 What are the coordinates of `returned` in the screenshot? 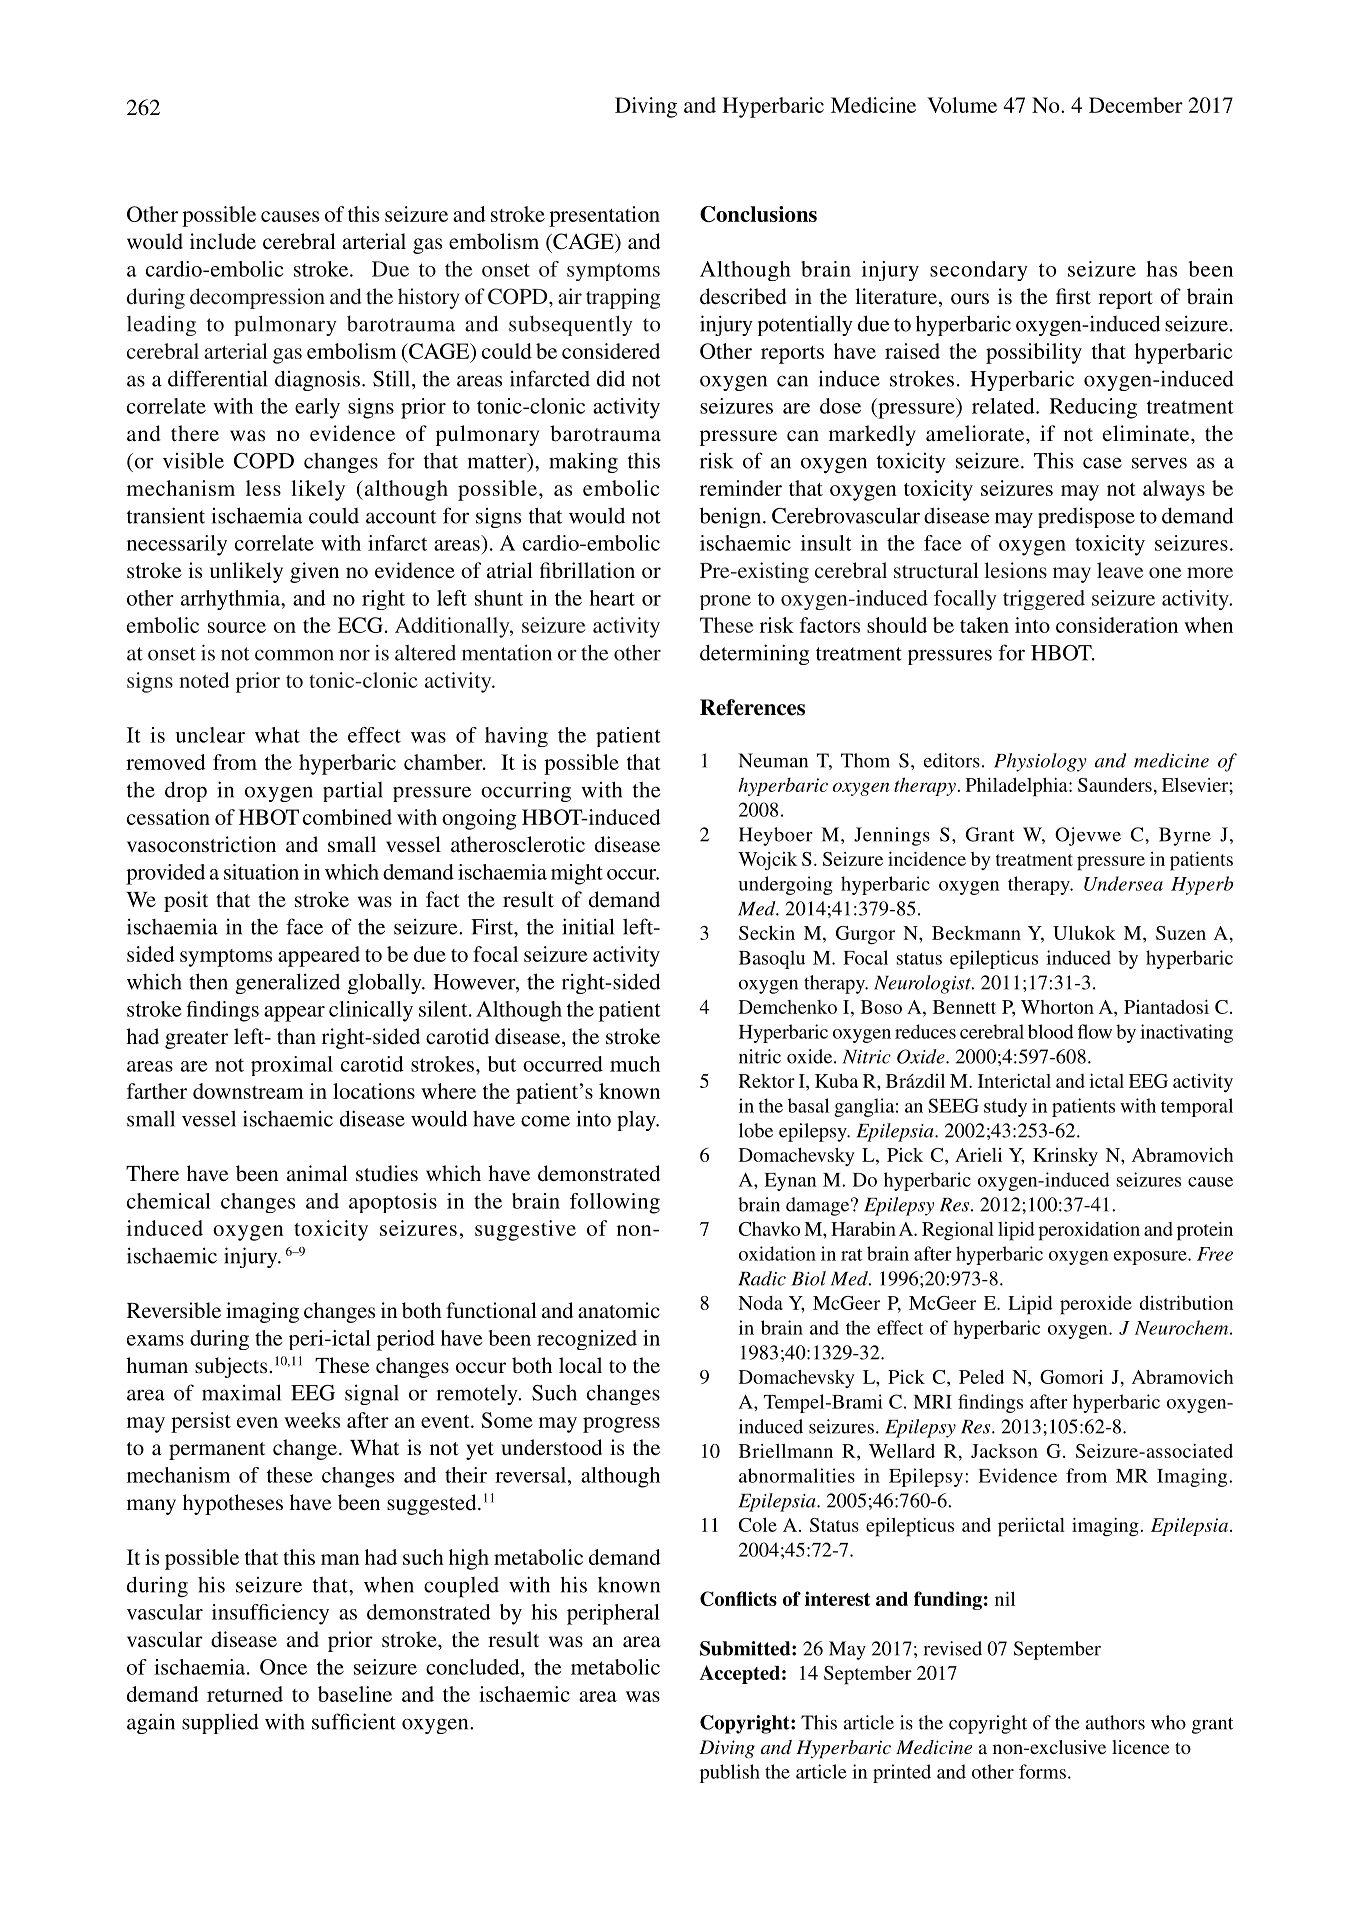 It's located at (245, 1694).
